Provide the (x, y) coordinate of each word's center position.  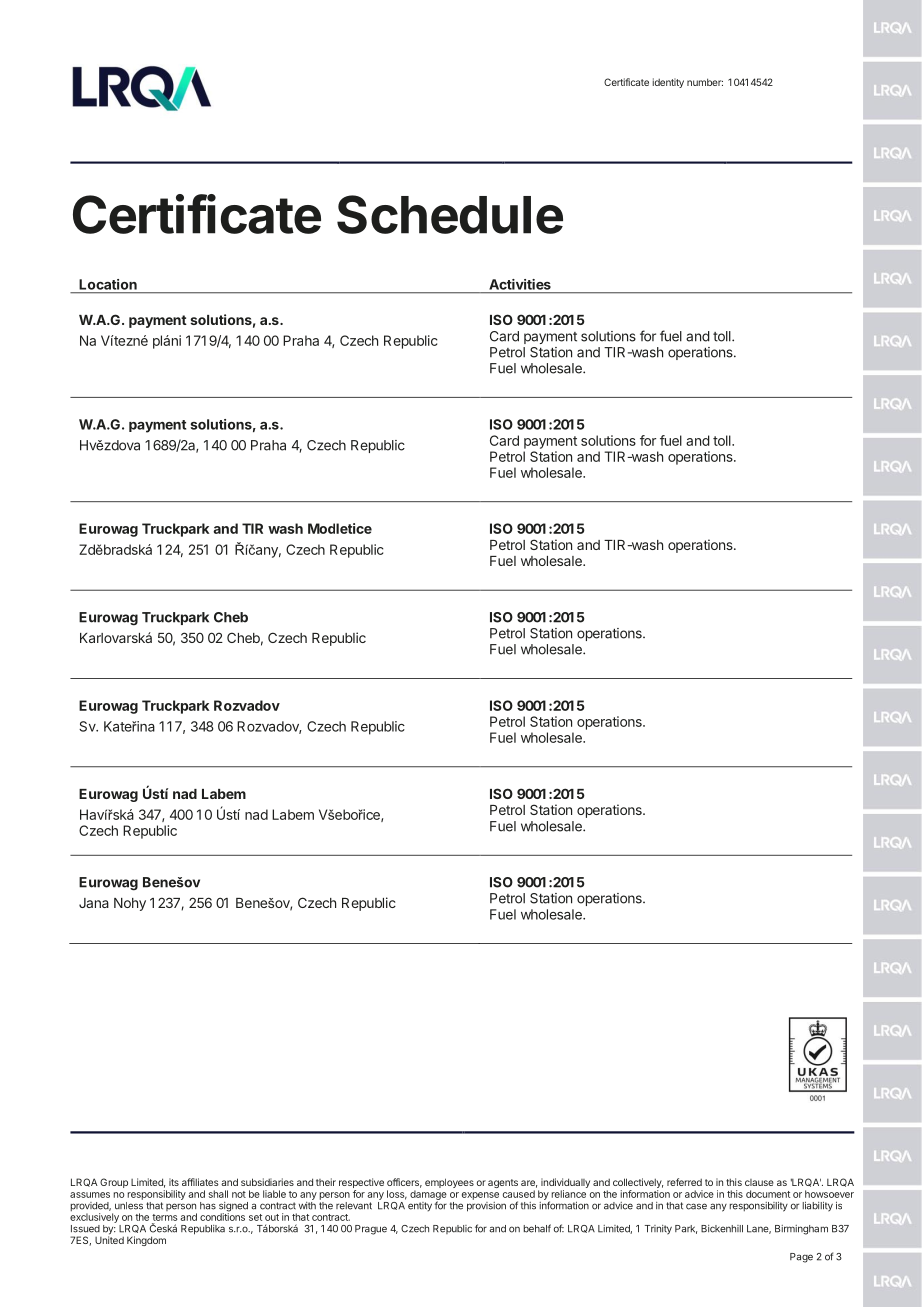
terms (165, 1217)
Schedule (450, 214)
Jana (94, 903)
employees (449, 1183)
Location (108, 284)
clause (759, 1182)
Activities (520, 284)
